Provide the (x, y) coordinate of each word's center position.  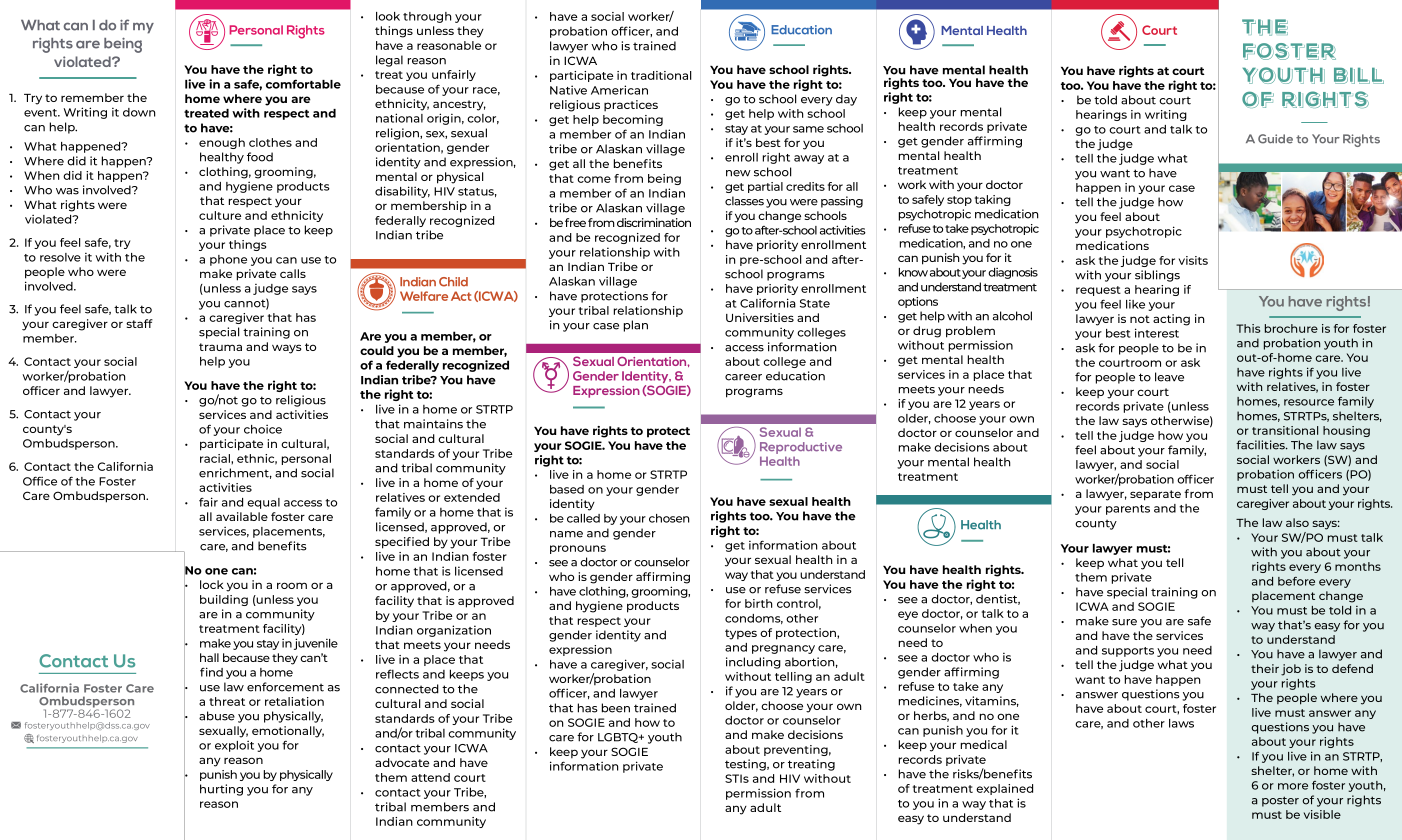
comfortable (303, 84)
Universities (760, 317)
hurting (221, 790)
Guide (1275, 139)
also (1297, 522)
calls (293, 273)
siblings (1157, 276)
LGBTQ (619, 738)
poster (1280, 801)
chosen (669, 518)
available (242, 516)
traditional (661, 75)
